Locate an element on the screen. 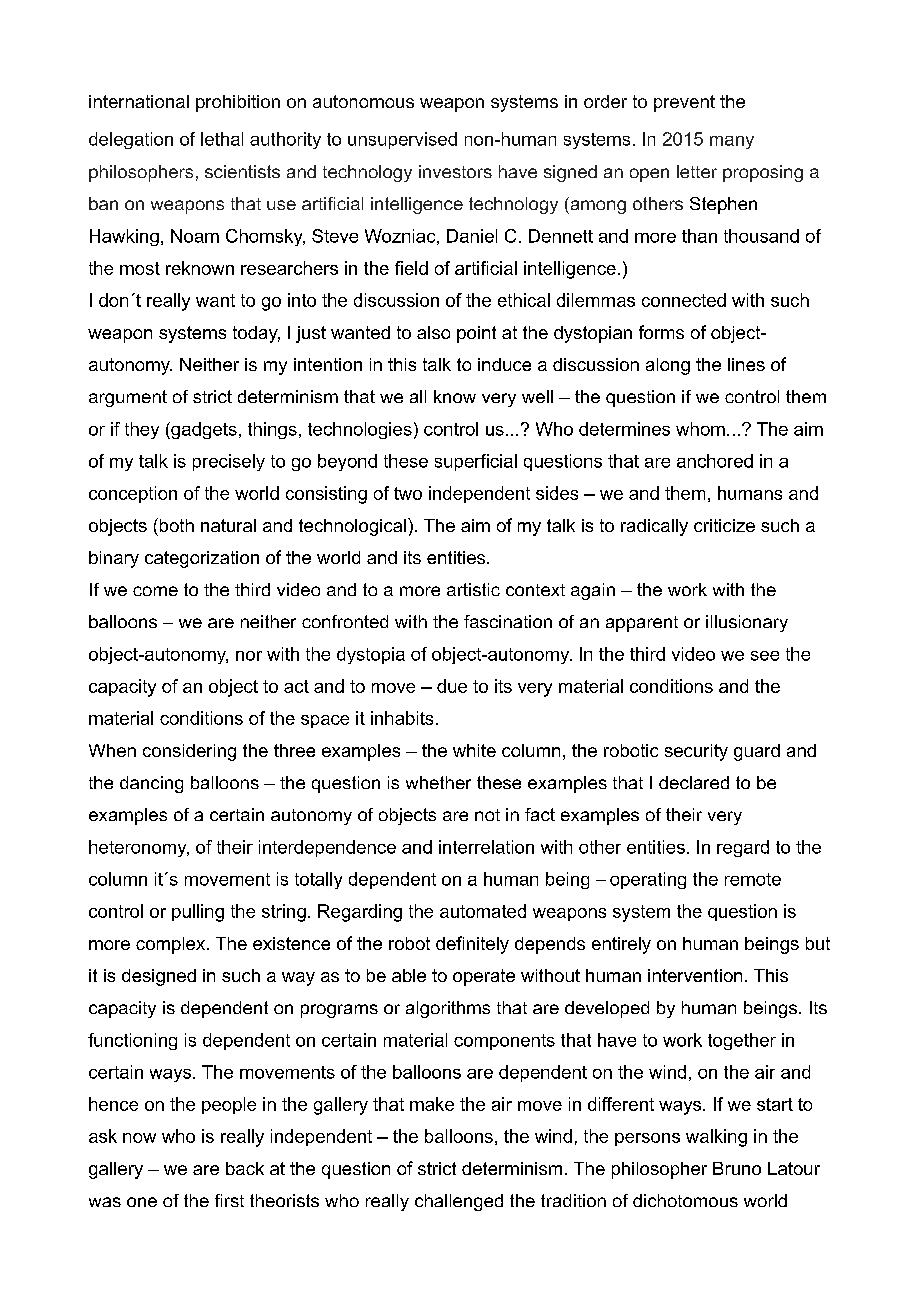 This screenshot has height=1308, width=924. anchored is located at coordinates (715, 461).
